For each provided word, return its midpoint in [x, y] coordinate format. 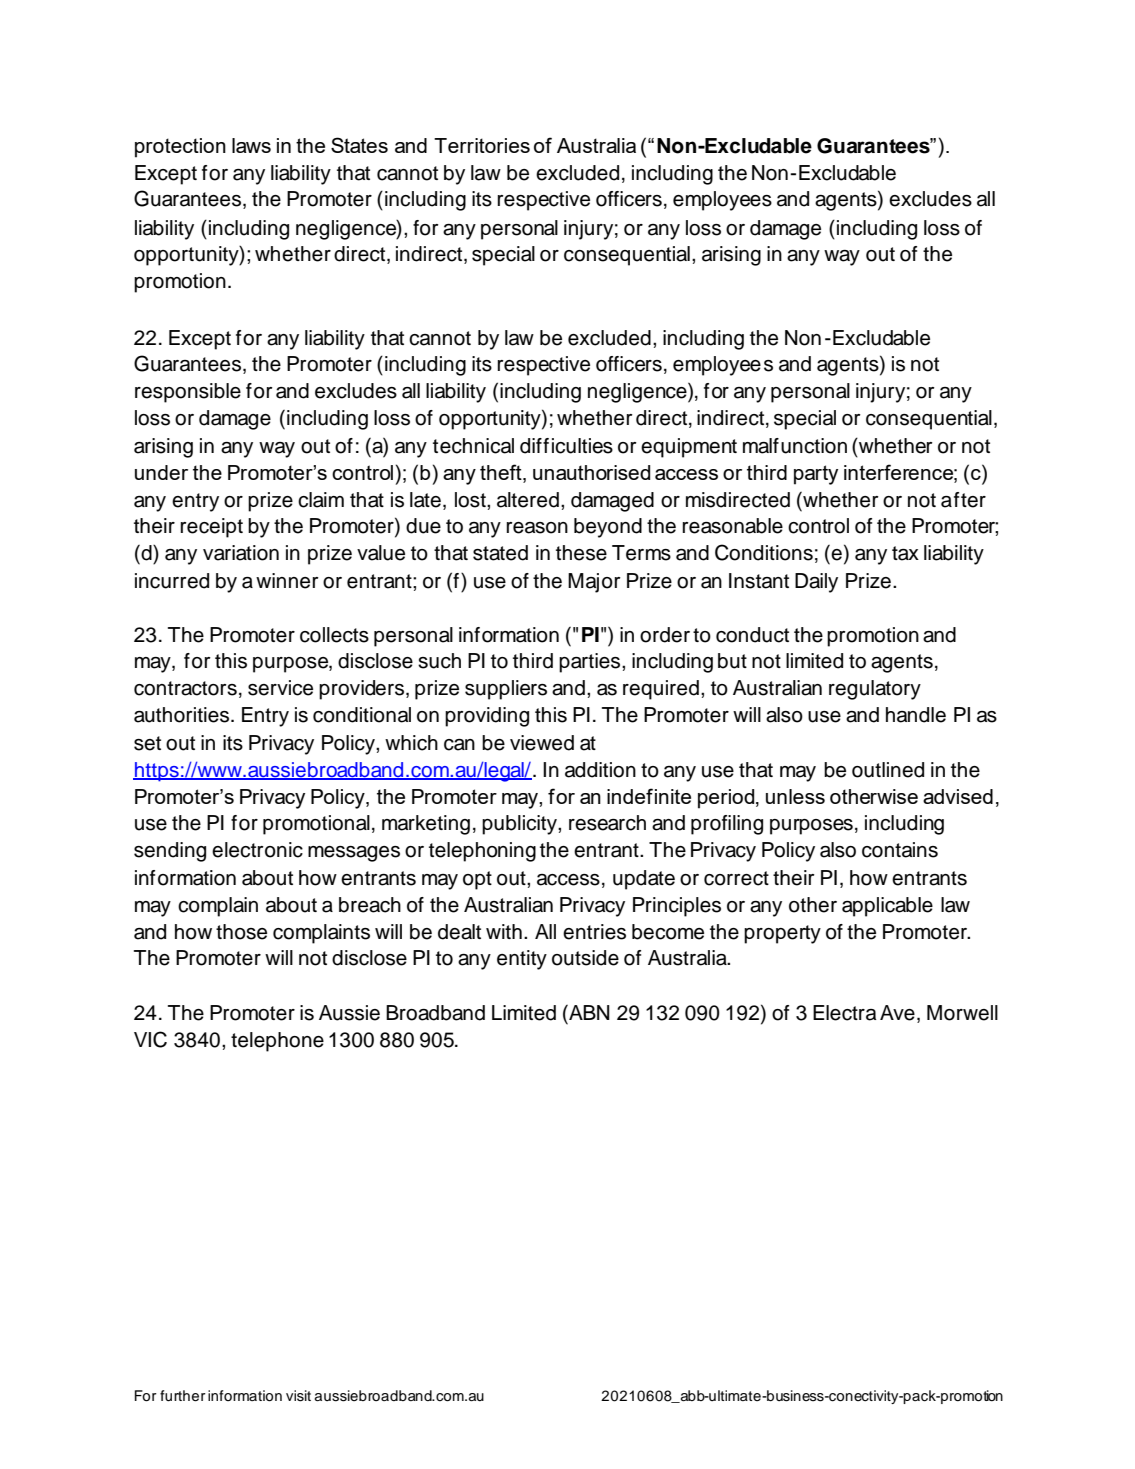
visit [298, 1396]
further [183, 1396]
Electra [844, 1013]
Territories [482, 145]
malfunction [795, 446]
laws [251, 145]
